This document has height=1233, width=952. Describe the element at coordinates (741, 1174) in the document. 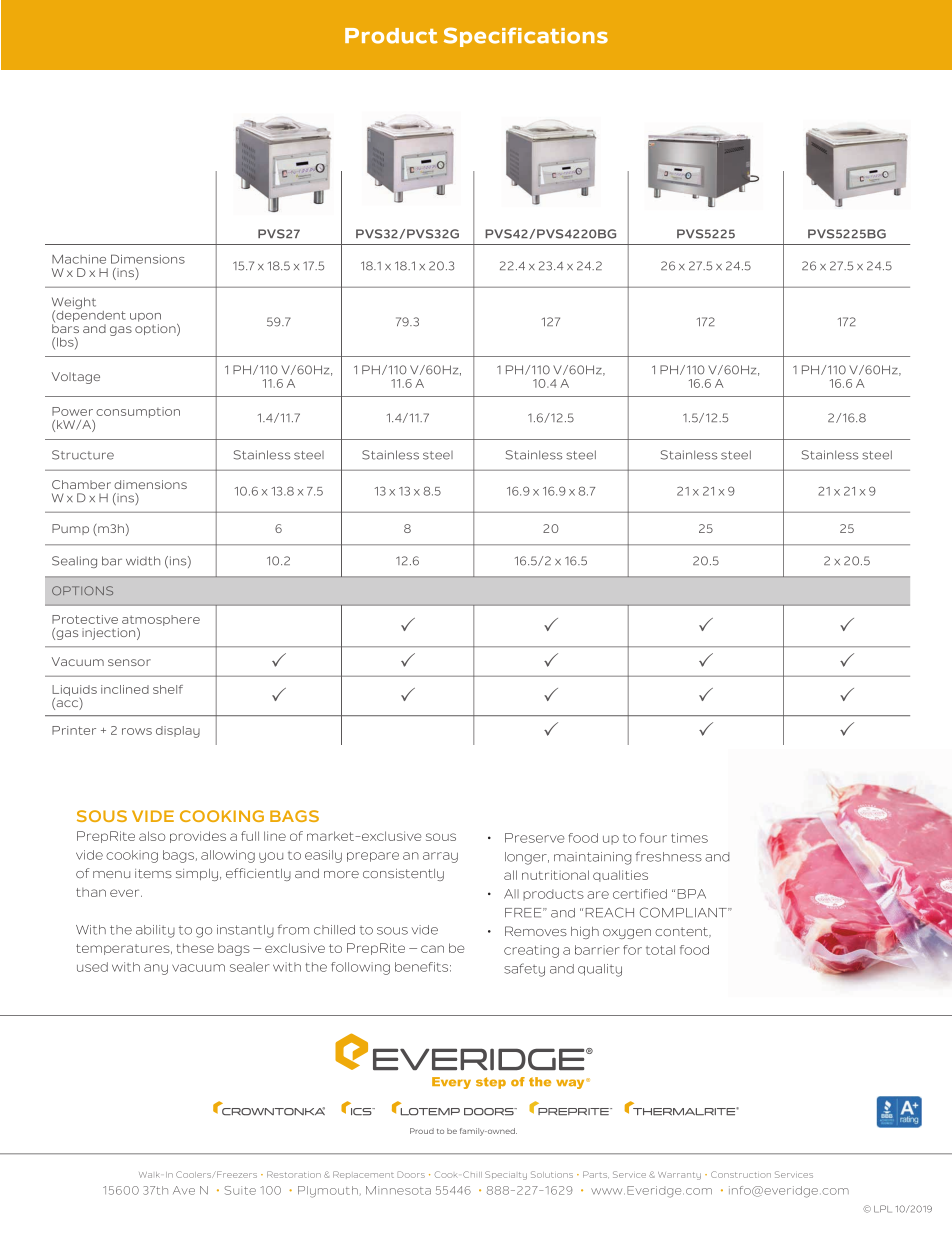

I see `Construction` at that location.
